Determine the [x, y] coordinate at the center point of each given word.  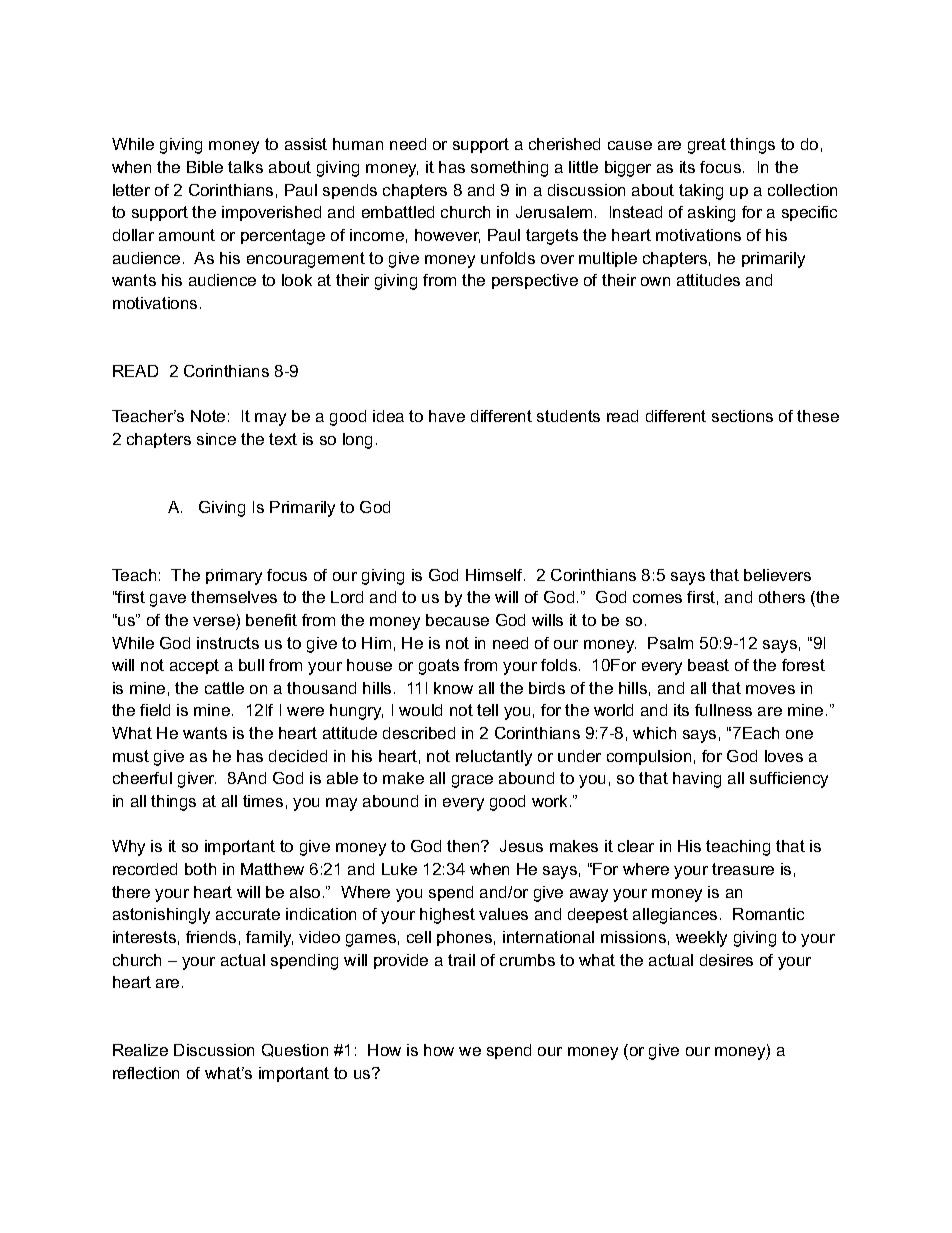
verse [214, 621]
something [509, 169]
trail [461, 960]
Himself [495, 575]
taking [701, 192]
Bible [205, 167]
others [782, 597]
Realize [140, 1050]
